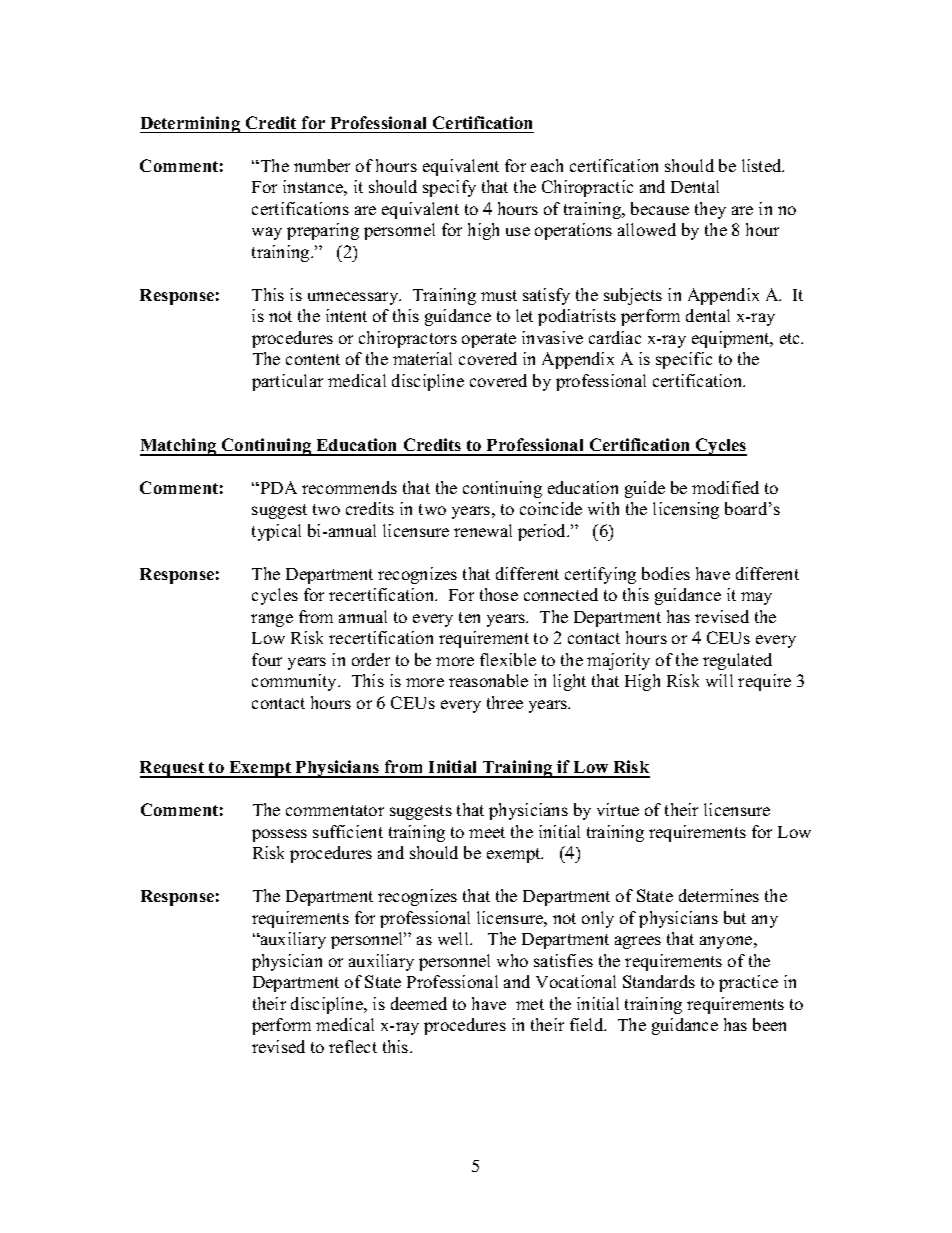  I want to click on three, so click(505, 702).
